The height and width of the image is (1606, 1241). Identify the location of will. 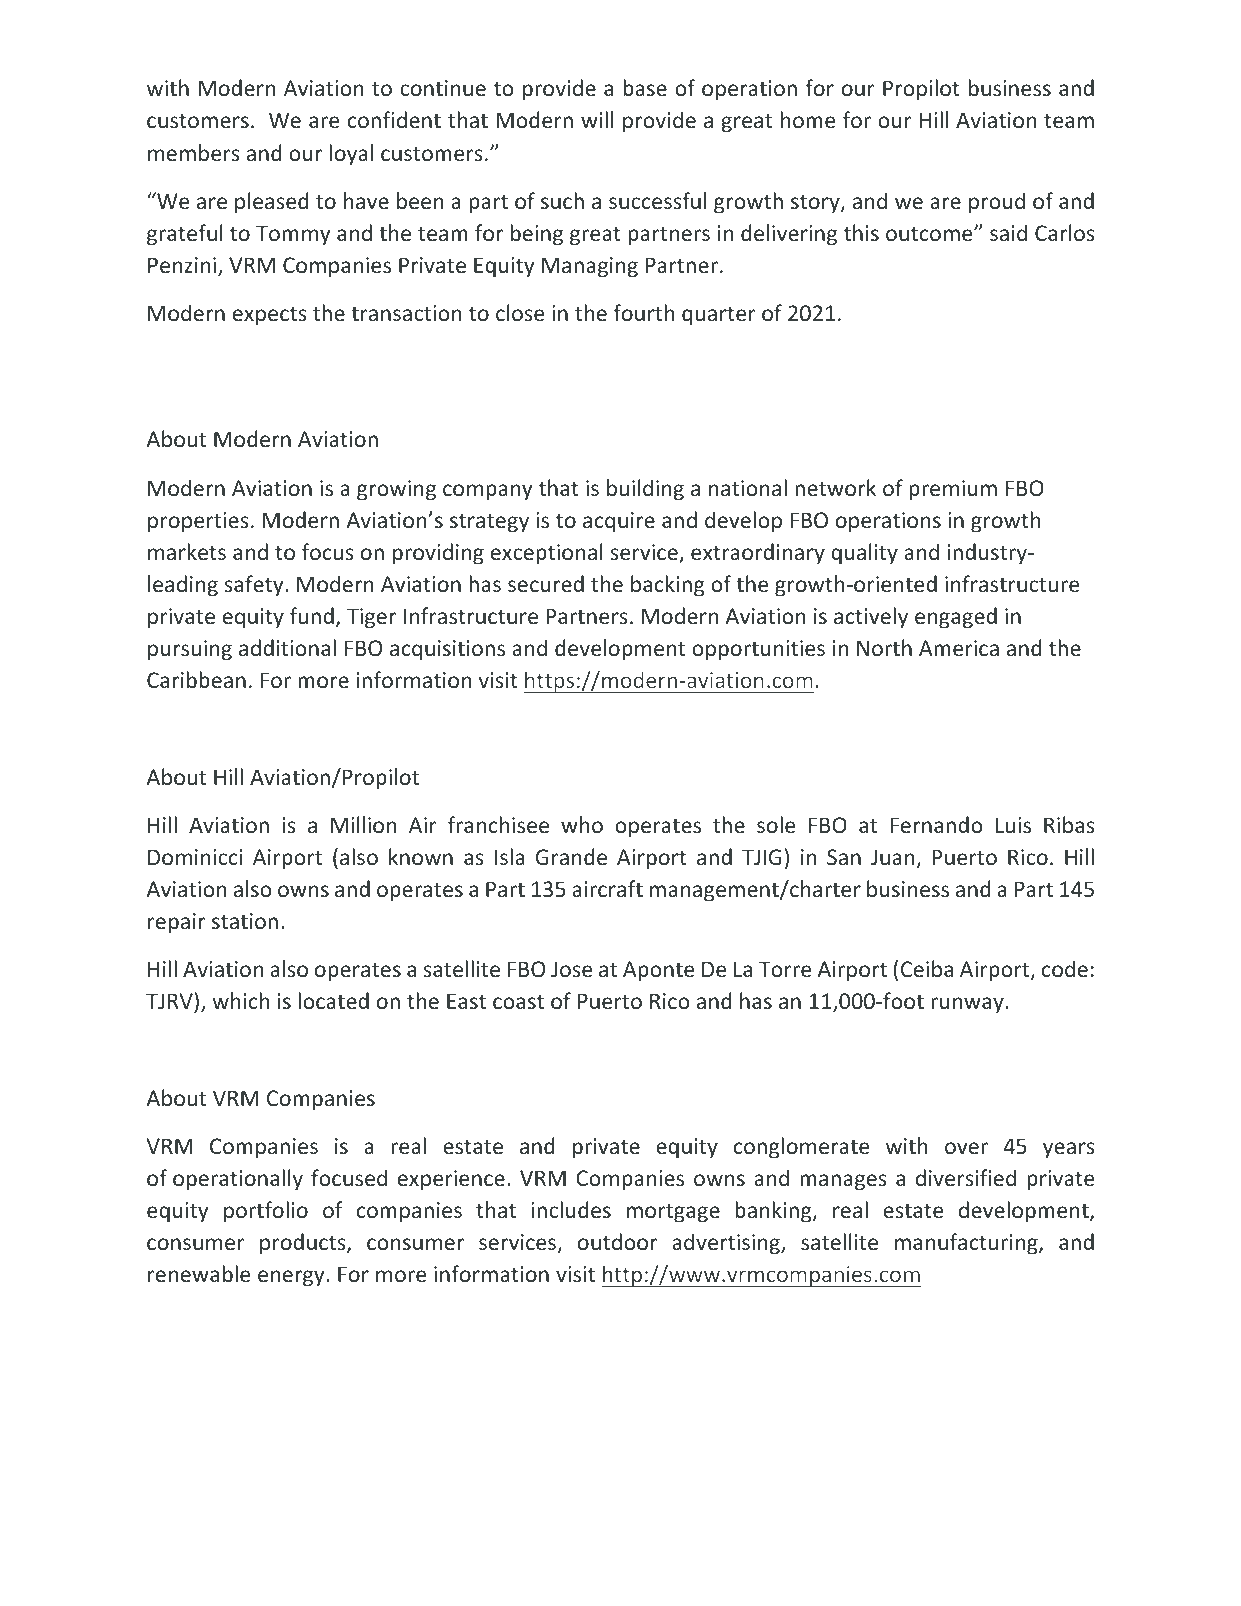
(597, 119).
